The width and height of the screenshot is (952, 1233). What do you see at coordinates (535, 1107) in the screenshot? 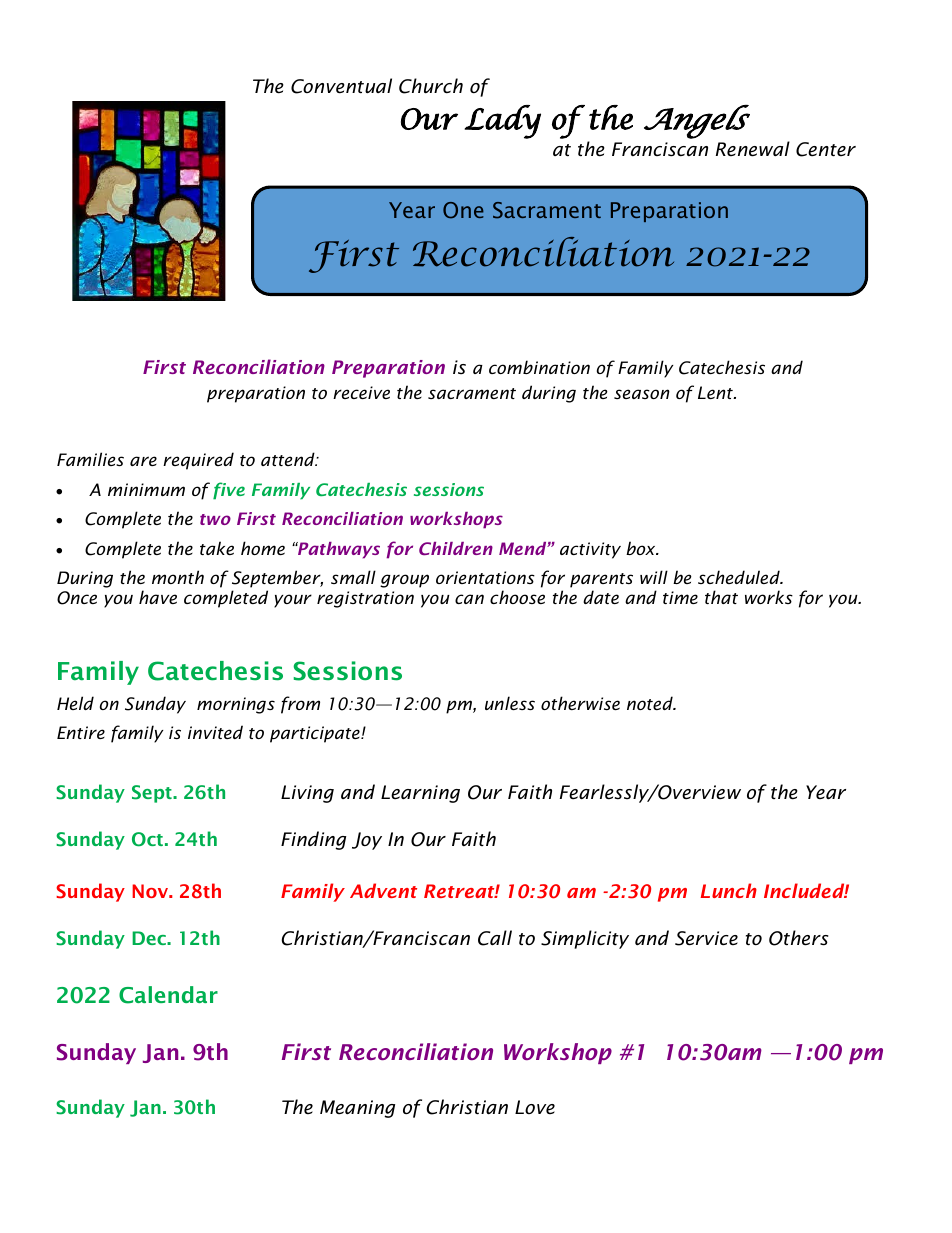
I see `Love` at bounding box center [535, 1107].
